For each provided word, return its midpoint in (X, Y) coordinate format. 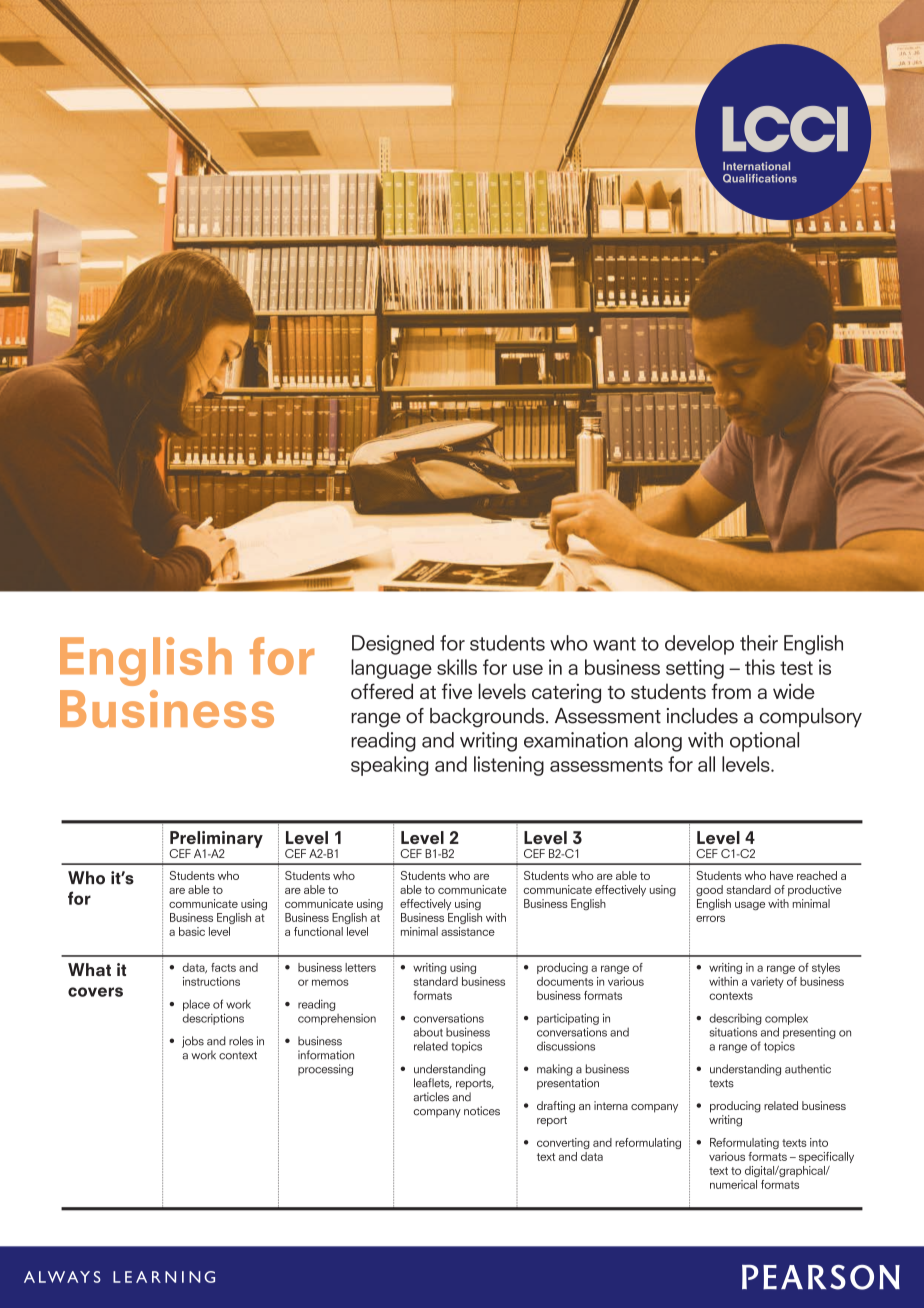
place (196, 1005)
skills (457, 667)
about (428, 1032)
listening (509, 766)
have (781, 875)
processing (325, 1070)
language (391, 669)
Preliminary (216, 840)
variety (767, 982)
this (760, 667)
